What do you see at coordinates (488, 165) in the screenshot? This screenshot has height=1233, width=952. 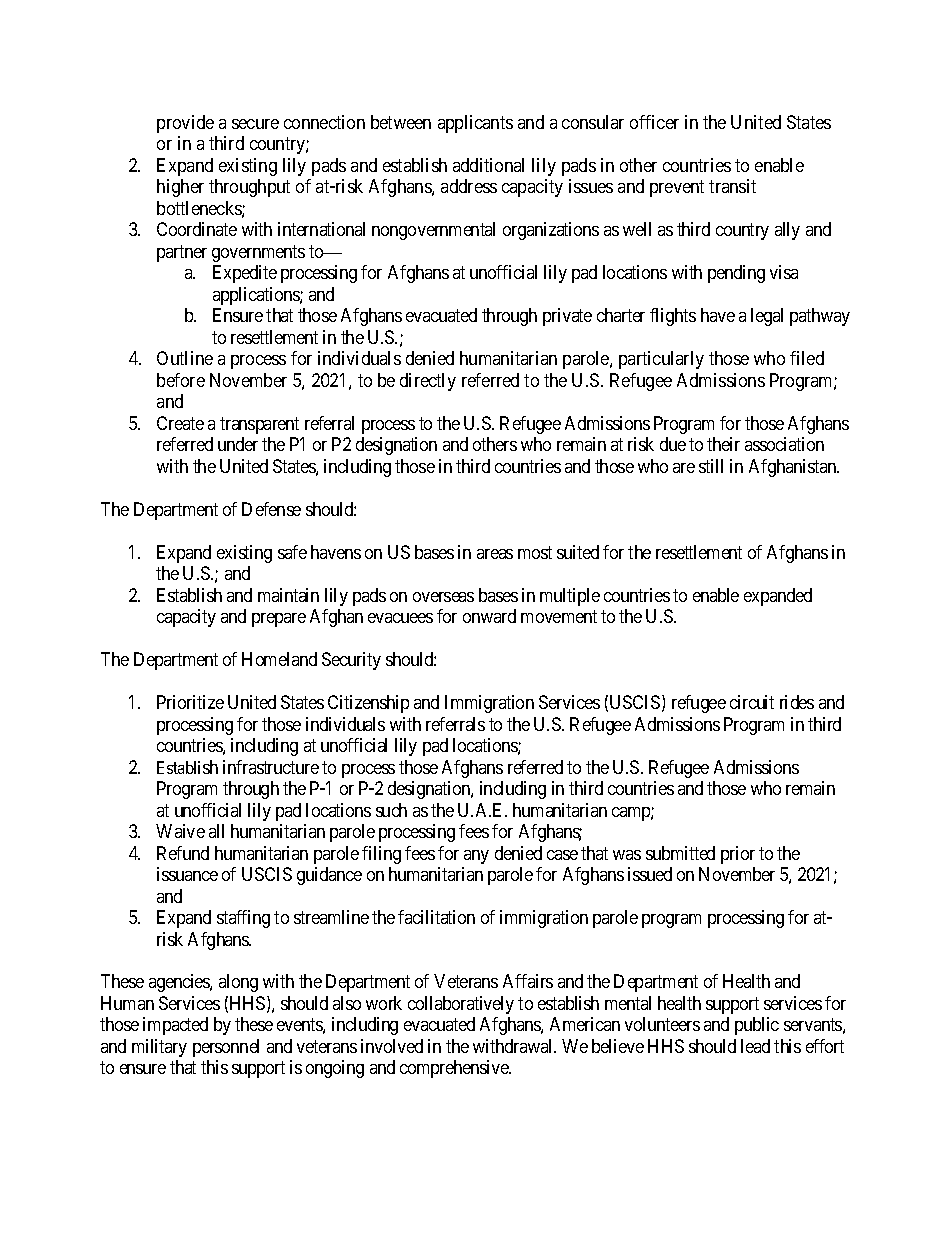 I see `additional` at bounding box center [488, 165].
